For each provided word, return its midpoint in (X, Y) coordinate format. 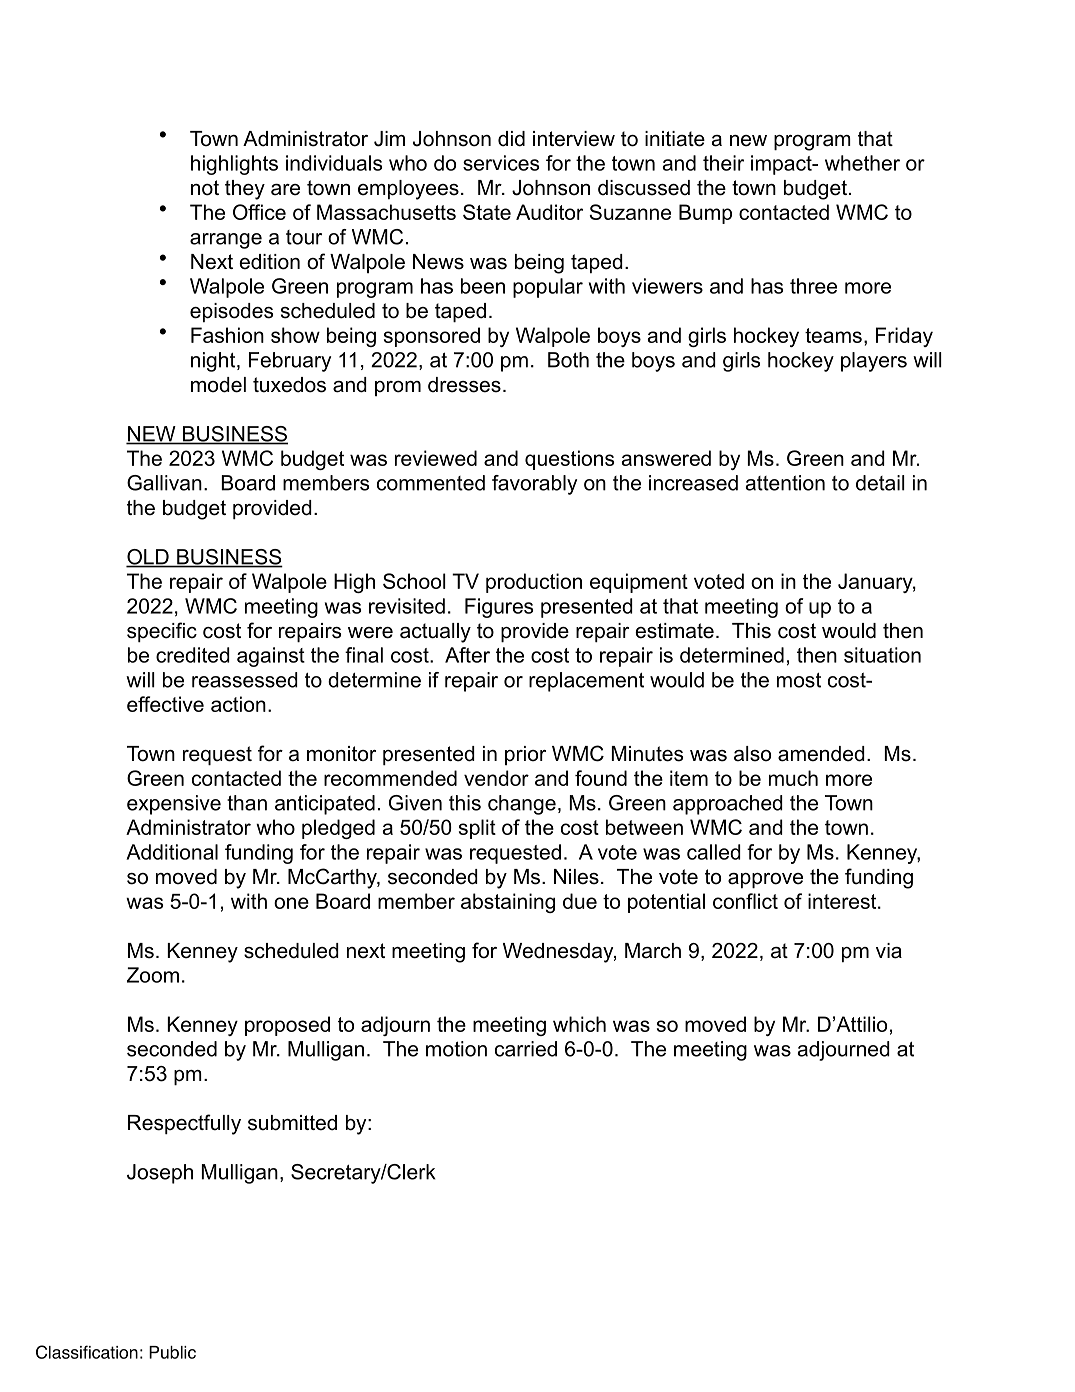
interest (843, 901)
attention (785, 483)
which (579, 1024)
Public (172, 1352)
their (723, 163)
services (501, 163)
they (245, 190)
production (534, 583)
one (291, 903)
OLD (148, 558)
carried (526, 1049)
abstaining (508, 903)
